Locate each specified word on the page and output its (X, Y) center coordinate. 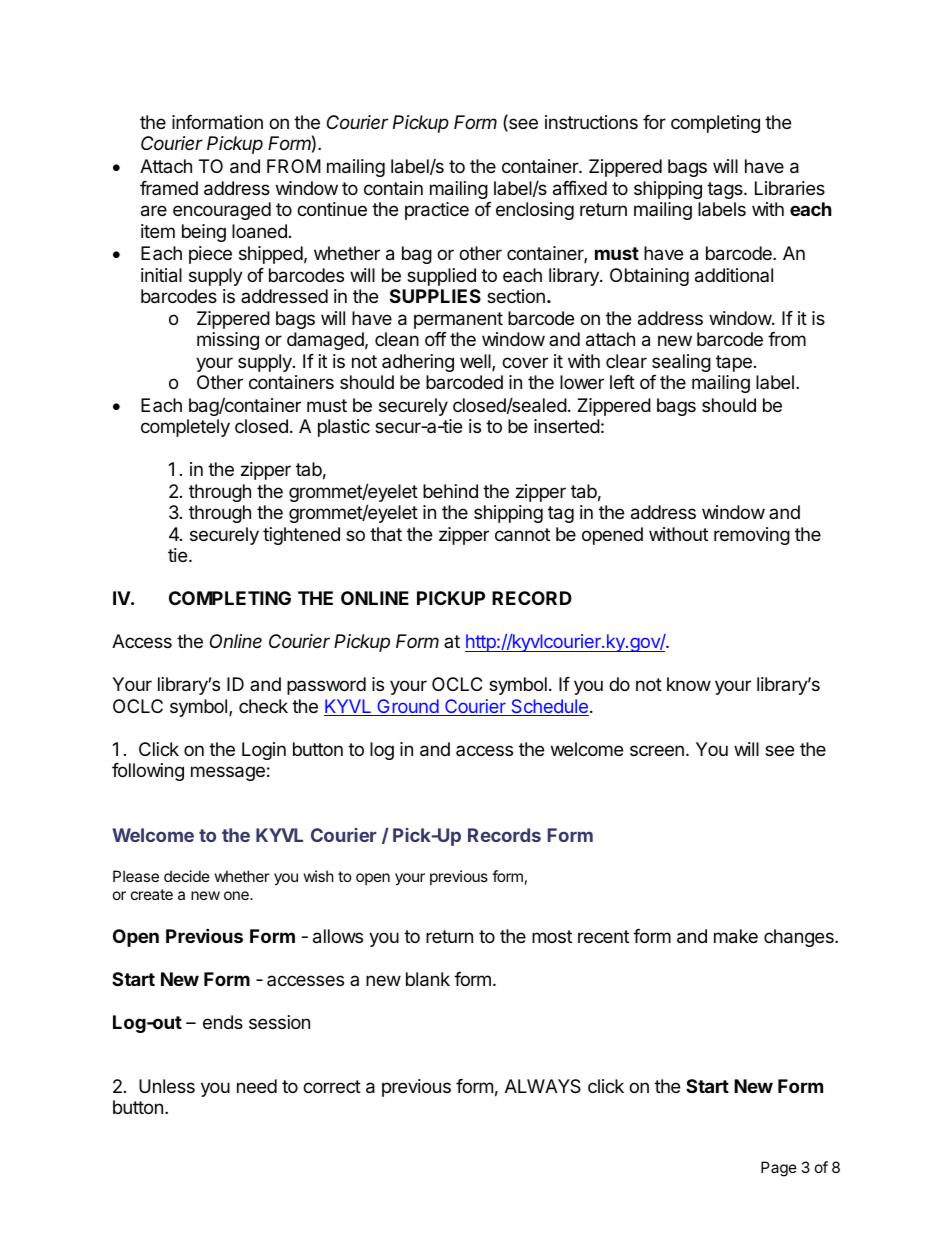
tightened (301, 536)
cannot (522, 535)
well (476, 362)
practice (437, 211)
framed (169, 188)
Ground (407, 707)
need (257, 1086)
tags (726, 190)
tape (734, 363)
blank (428, 979)
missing (228, 341)
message (228, 773)
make (736, 936)
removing (752, 536)
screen (657, 750)
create (152, 894)
